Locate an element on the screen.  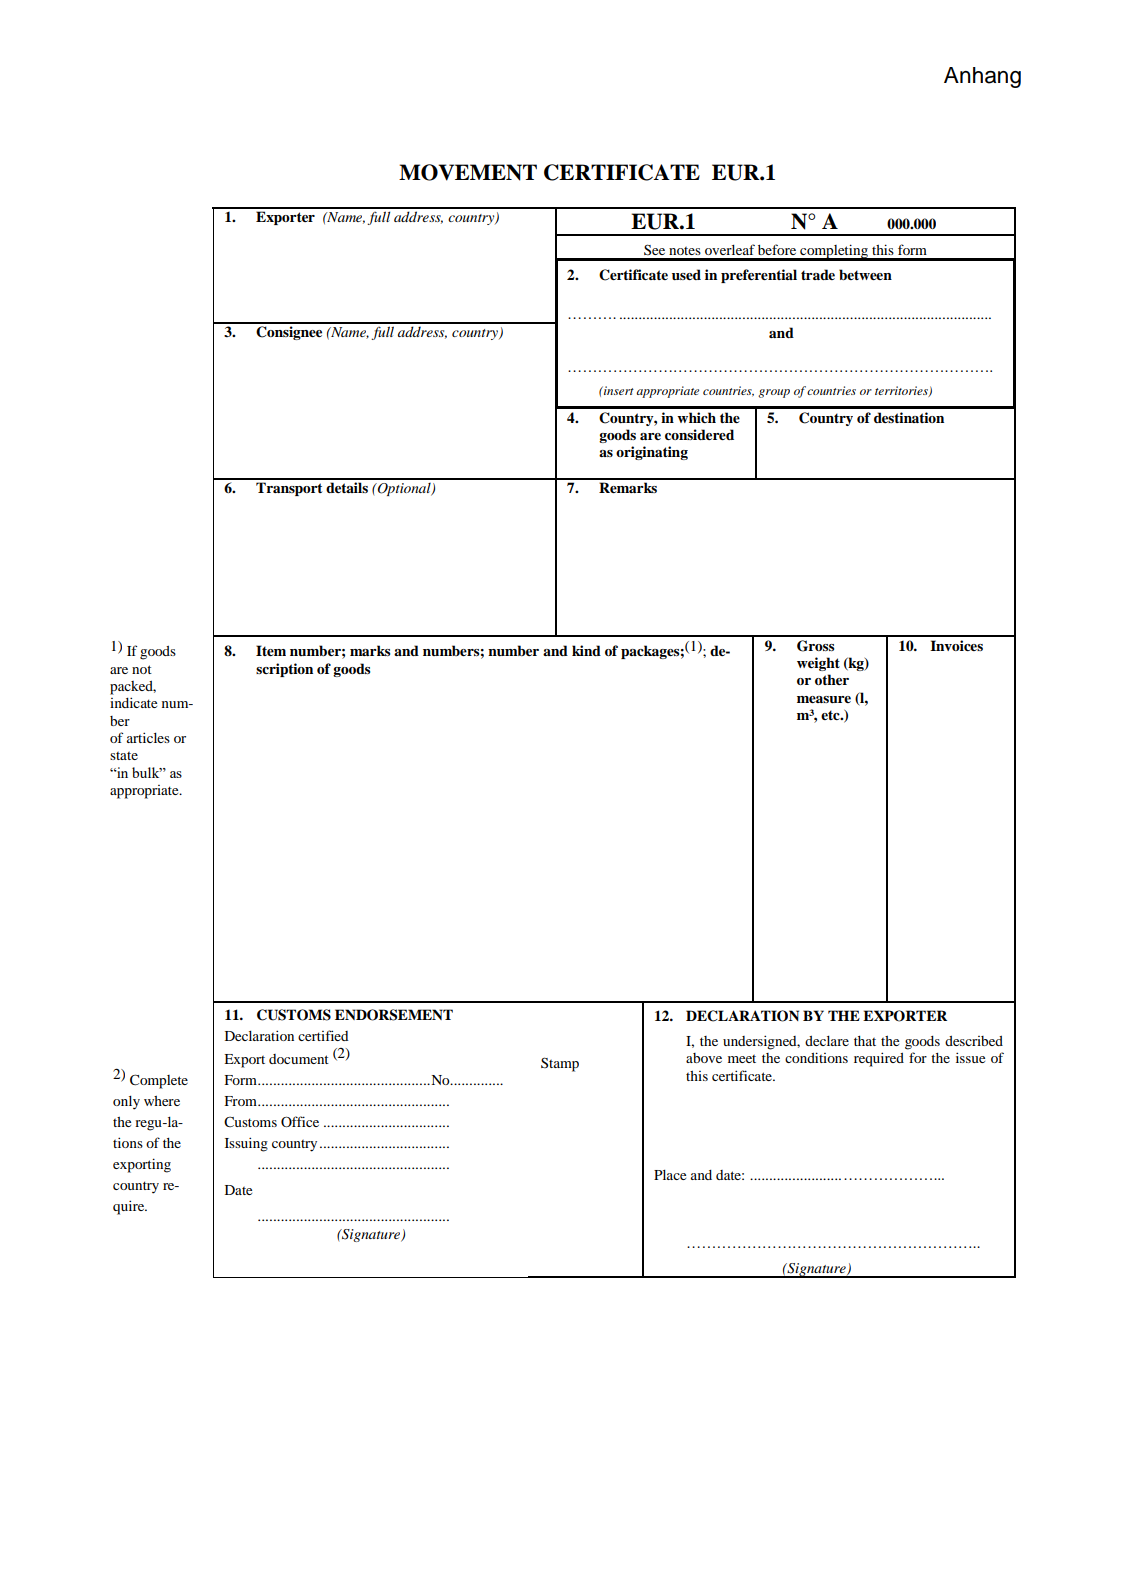
that is located at coordinates (865, 1041).
